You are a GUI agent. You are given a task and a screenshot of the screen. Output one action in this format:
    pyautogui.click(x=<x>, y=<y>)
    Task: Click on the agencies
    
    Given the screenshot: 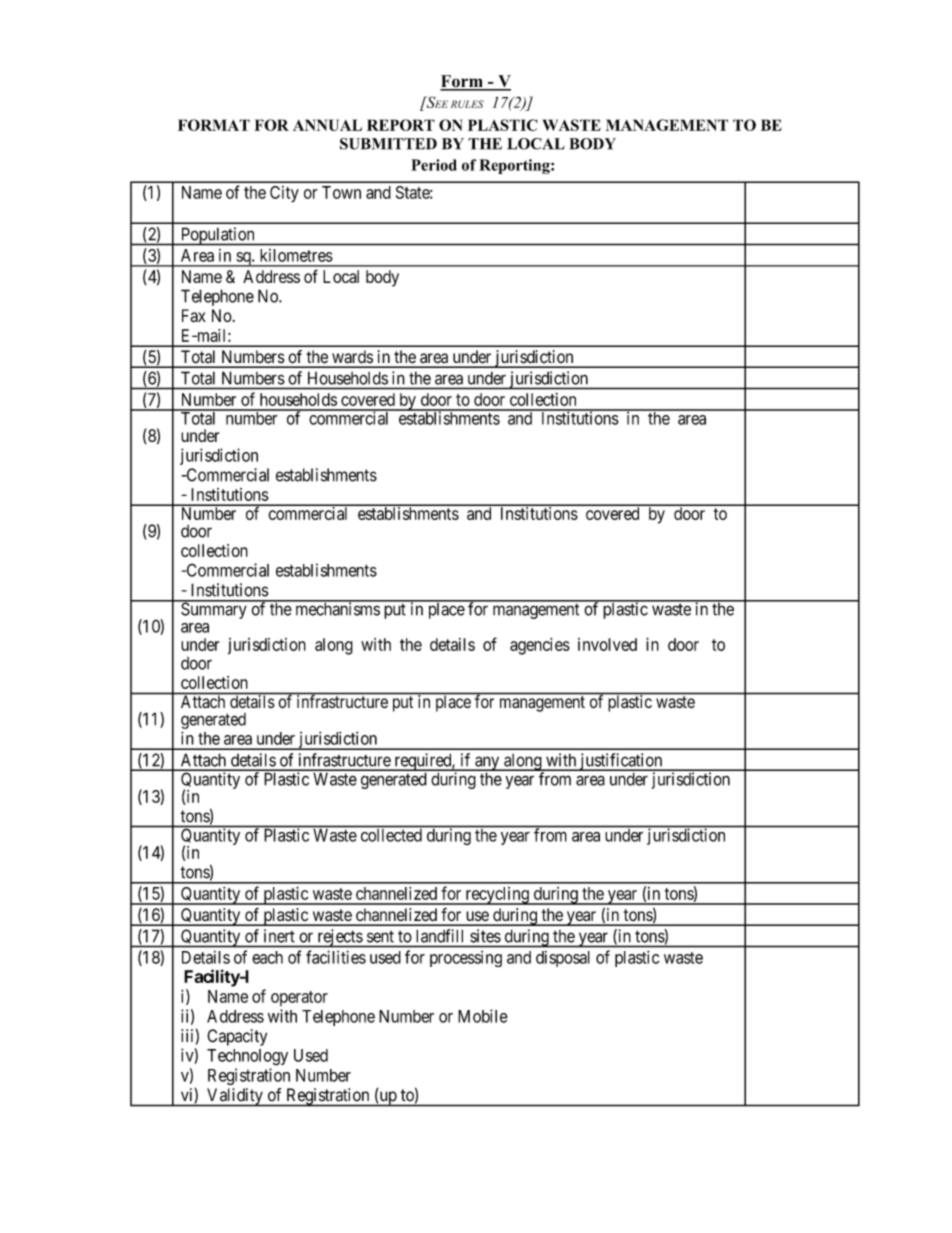 What is the action you would take?
    pyautogui.click(x=540, y=646)
